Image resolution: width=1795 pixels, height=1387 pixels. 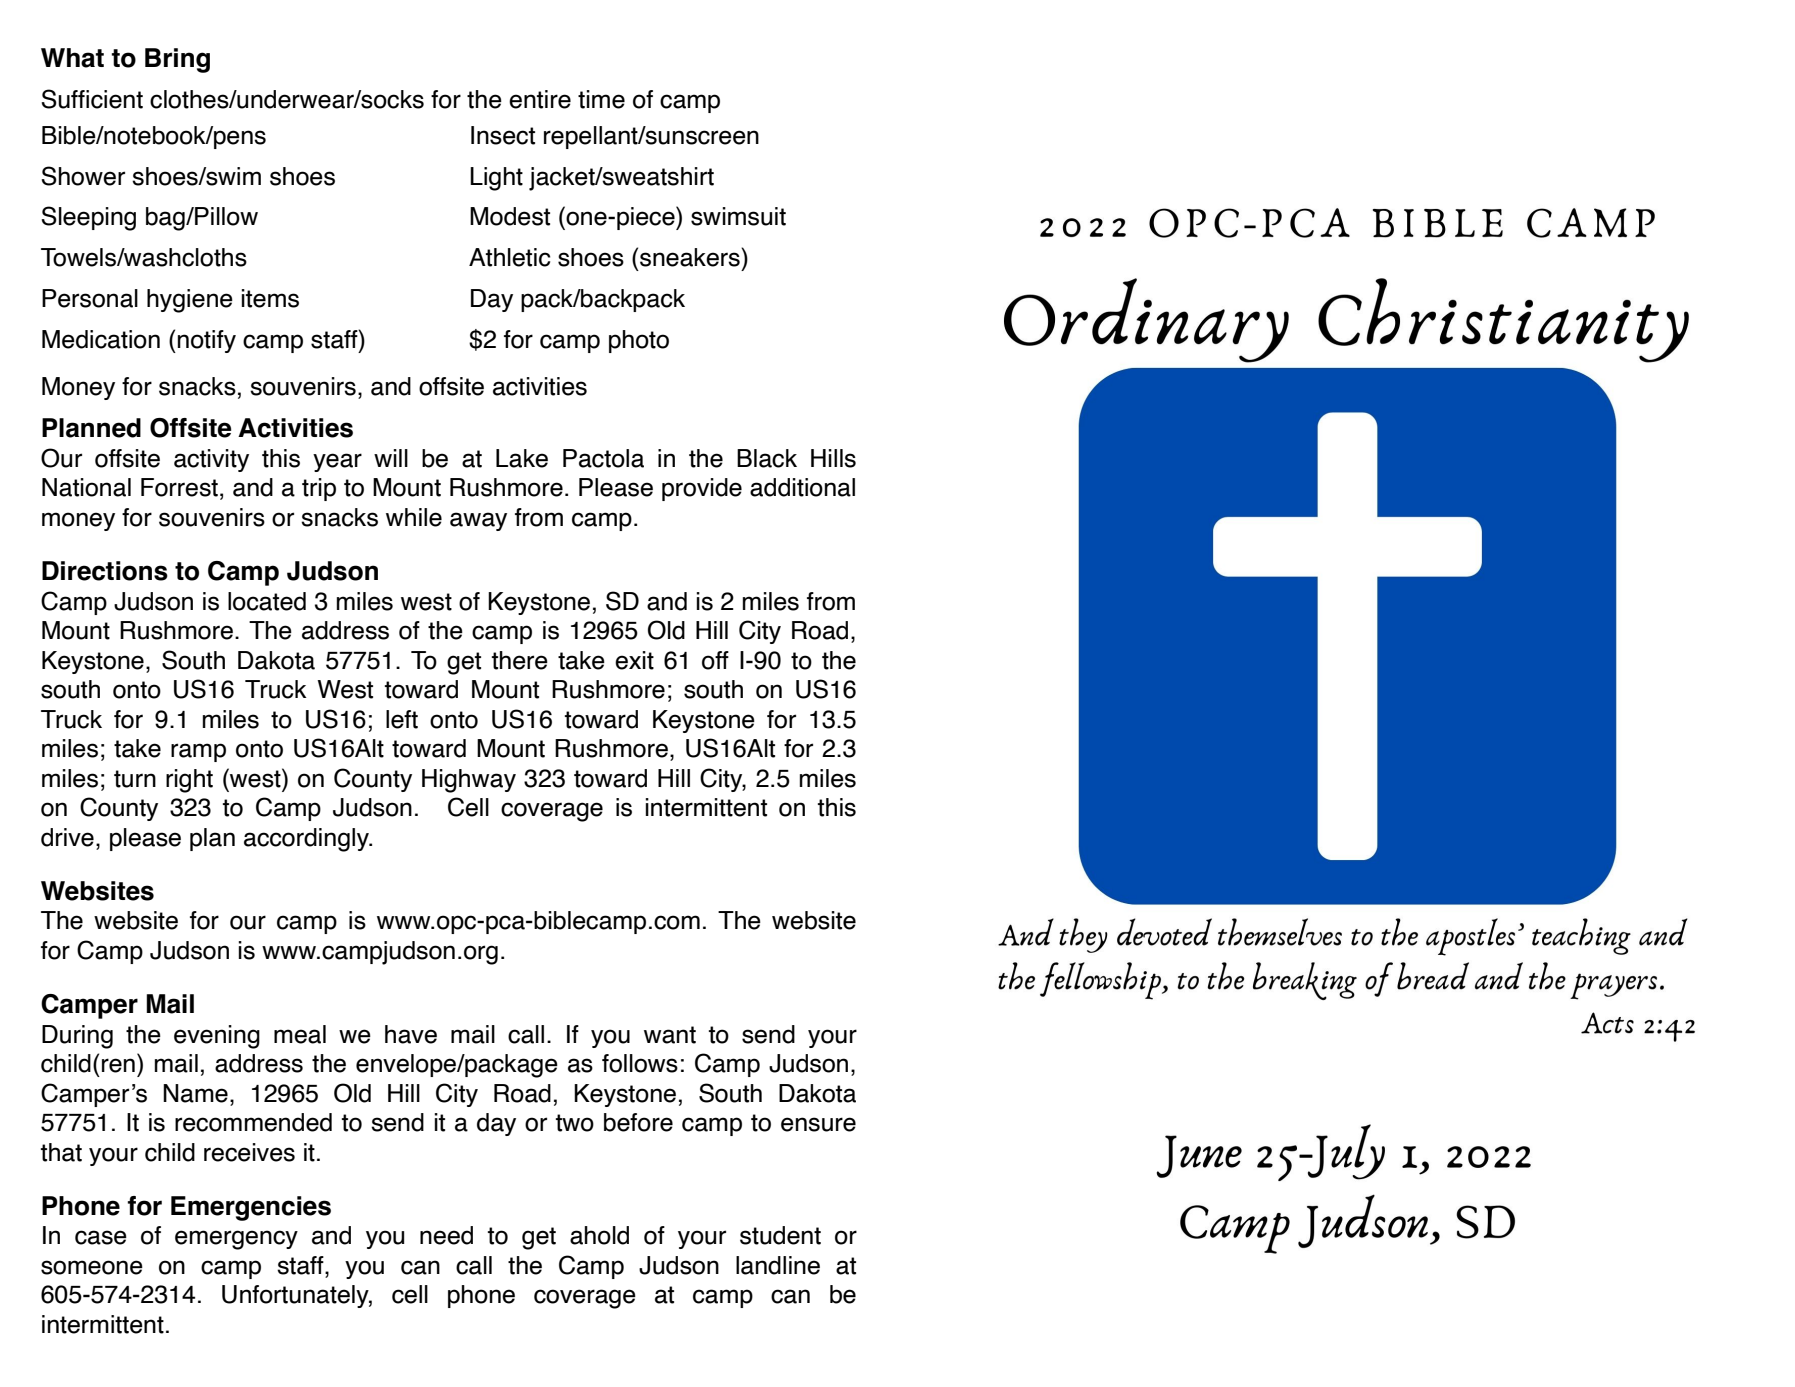 What do you see at coordinates (780, 1235) in the image?
I see `student` at bounding box center [780, 1235].
